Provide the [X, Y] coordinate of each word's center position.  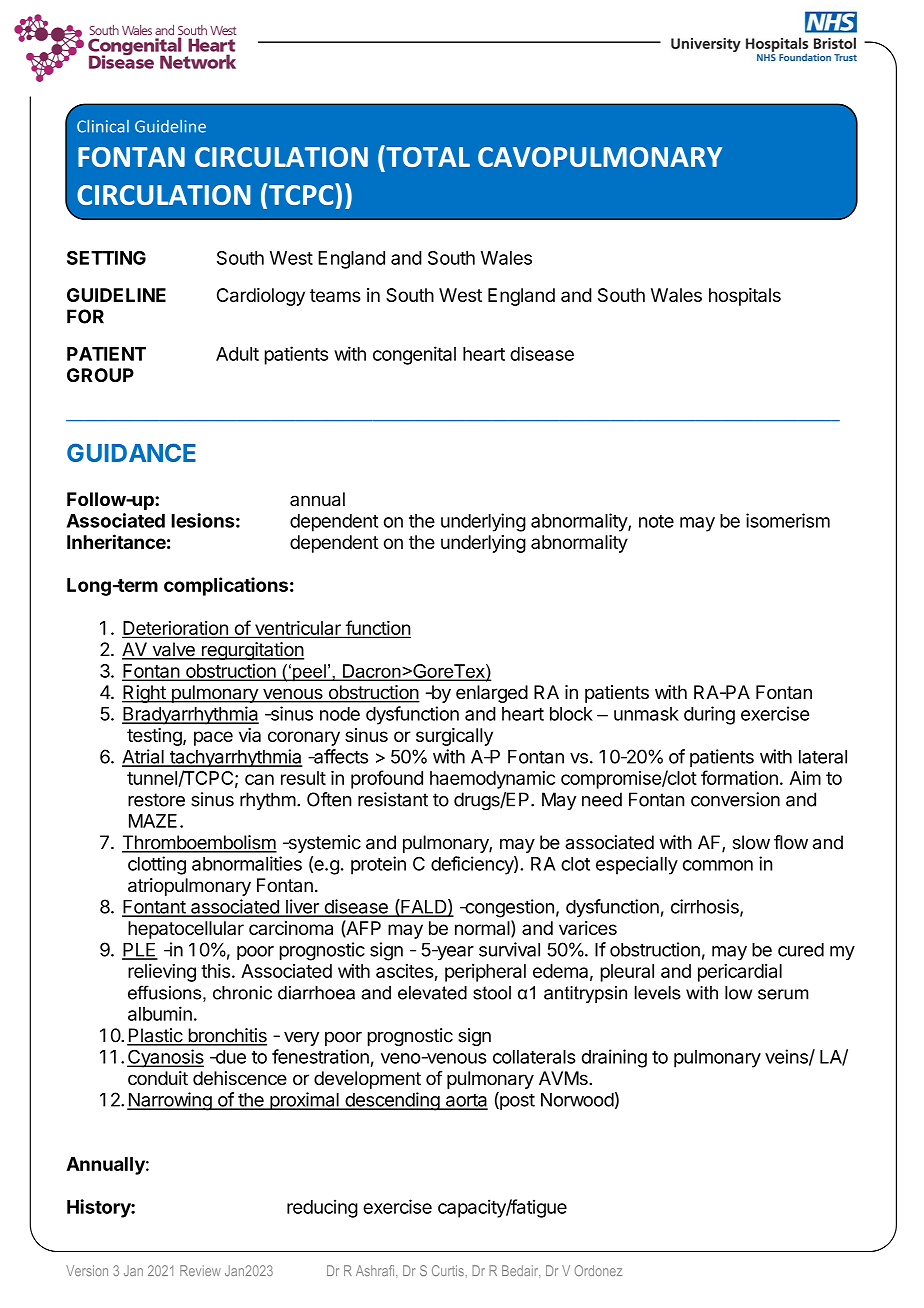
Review [200, 1270]
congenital [414, 355]
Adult [237, 354]
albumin [160, 1013]
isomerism [788, 520]
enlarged [492, 694]
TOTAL [427, 156]
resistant [393, 799]
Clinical [103, 126]
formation [739, 777]
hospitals [745, 297]
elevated [432, 993]
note [656, 521]
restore [156, 800]
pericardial [740, 973]
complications [226, 586]
